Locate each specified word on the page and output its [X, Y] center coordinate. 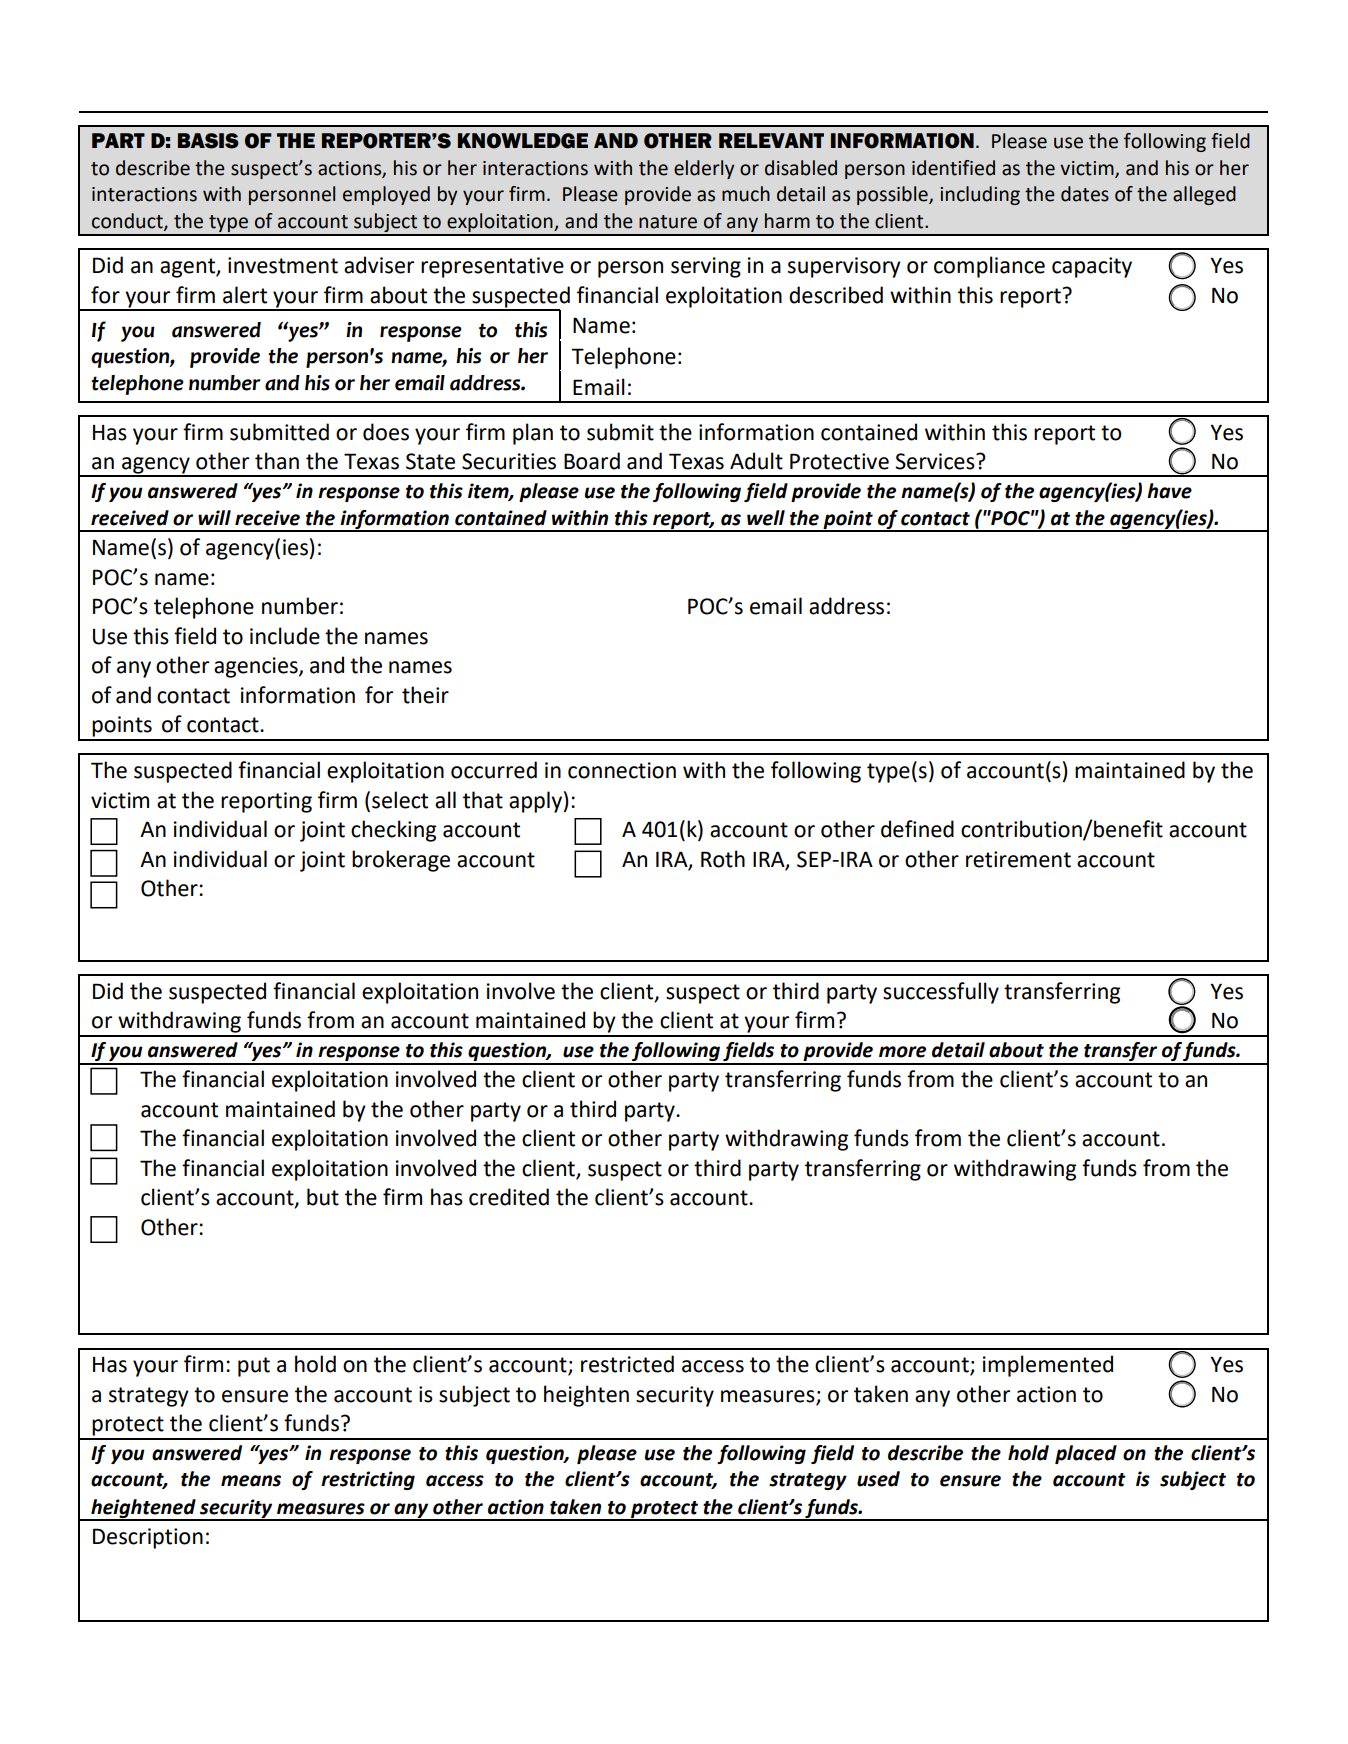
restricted [627, 1364]
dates [1085, 194]
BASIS [208, 141]
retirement [1018, 859]
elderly [704, 169]
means [251, 1481]
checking [393, 831]
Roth [723, 859]
